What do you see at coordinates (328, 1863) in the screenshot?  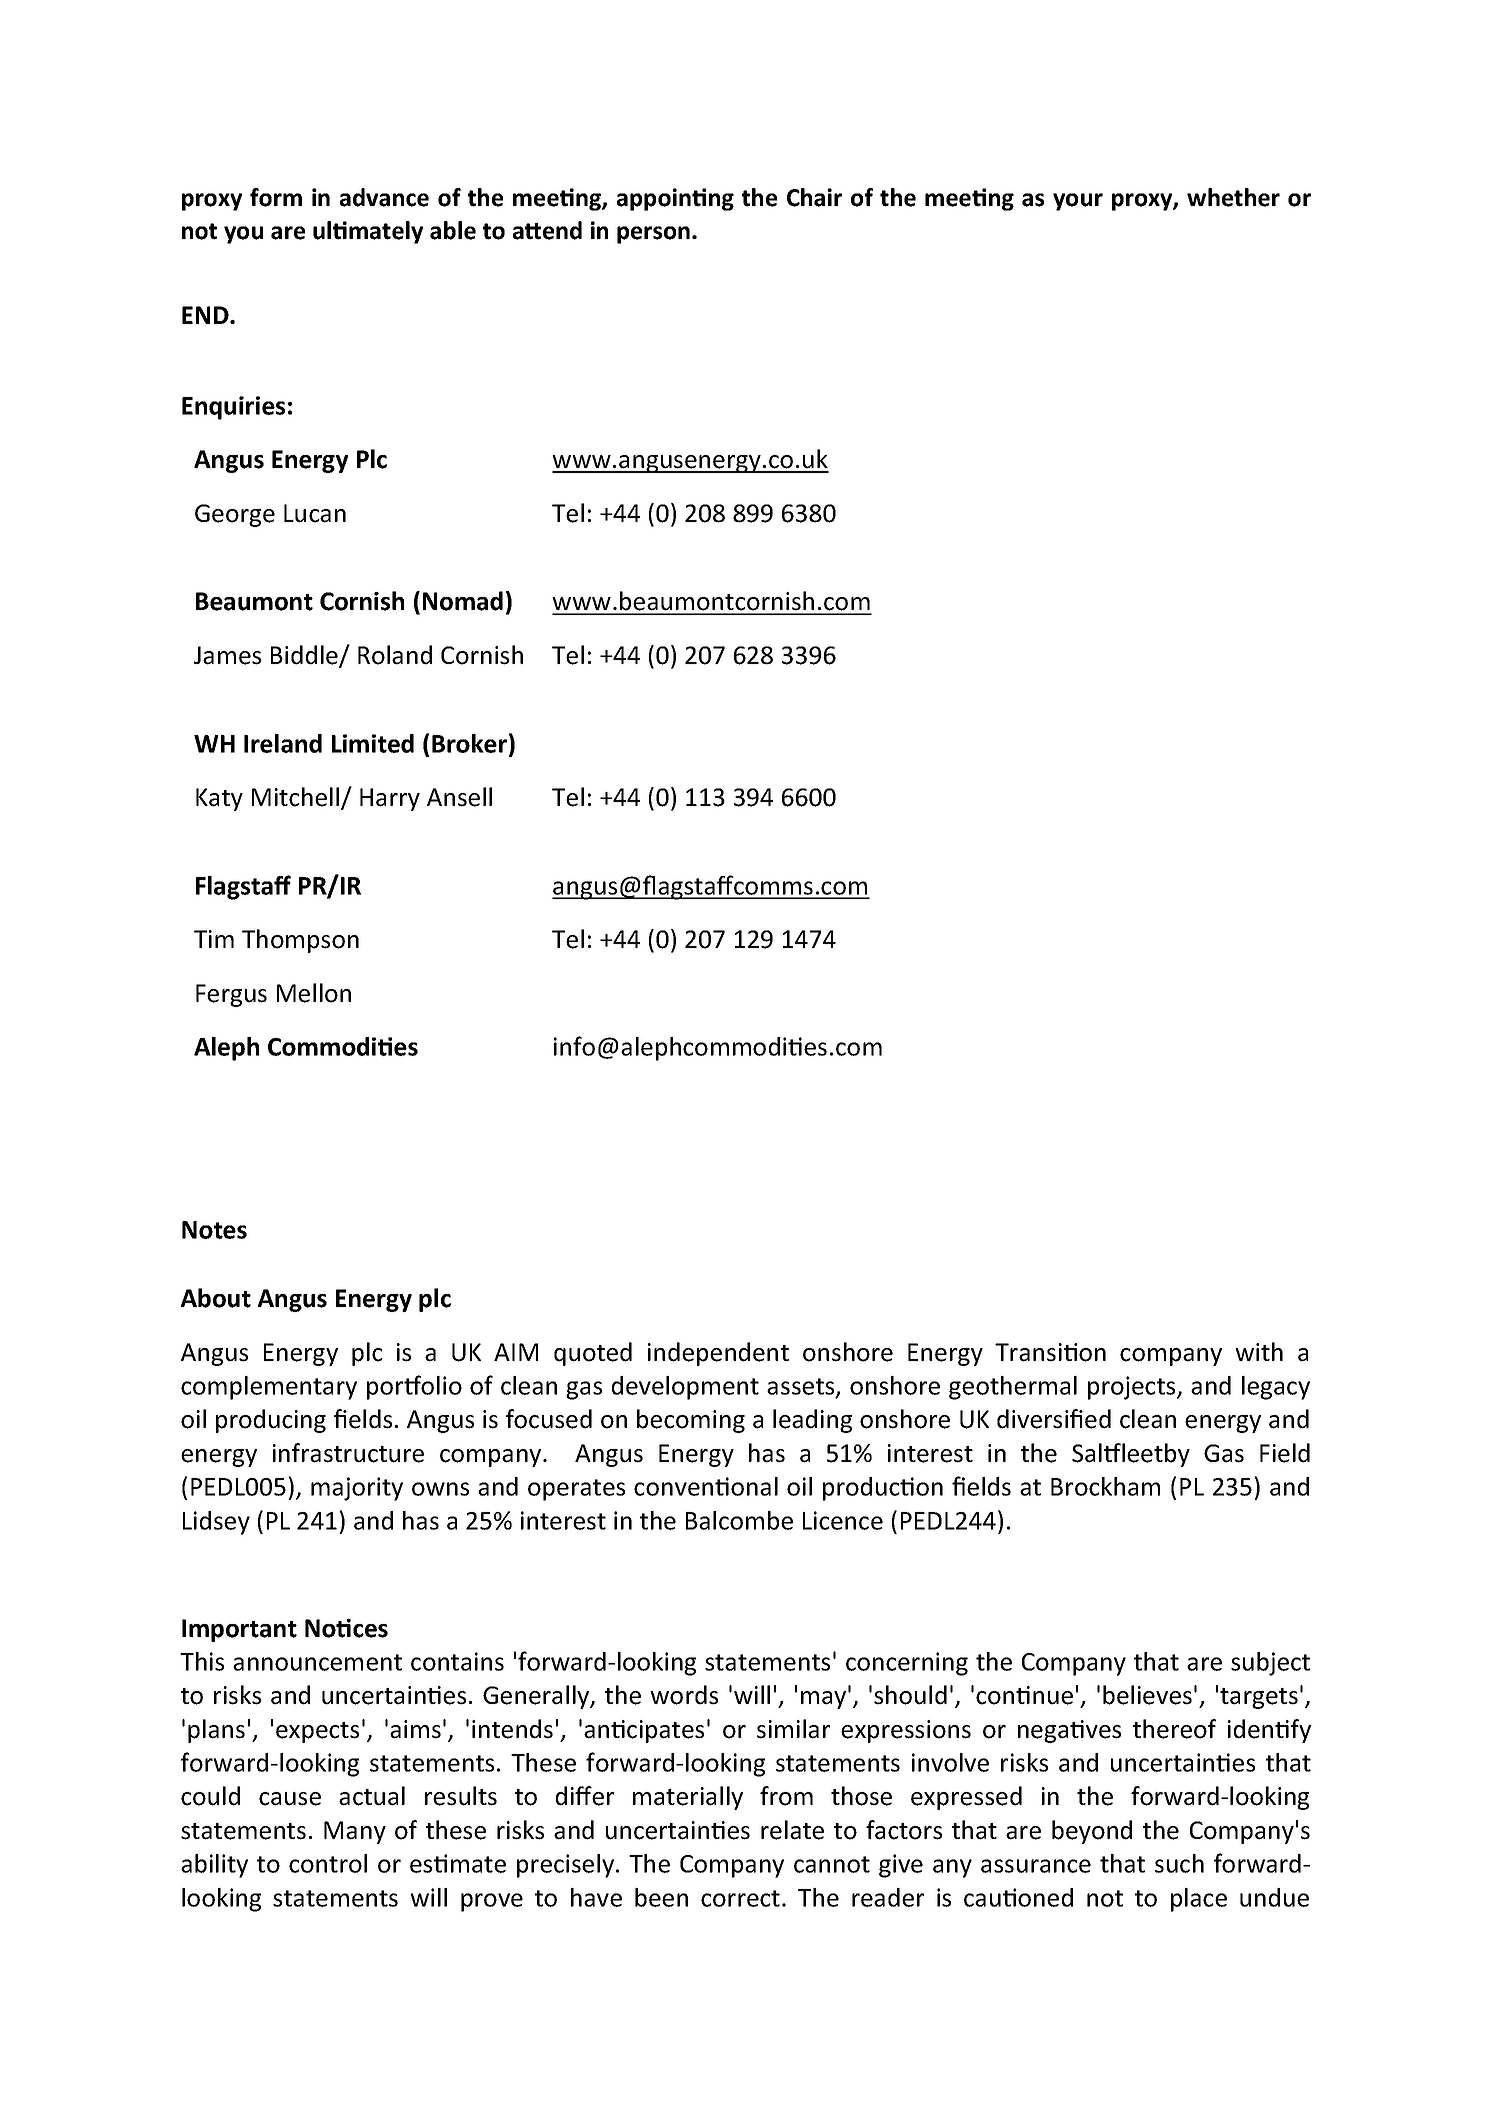 I see `control` at bounding box center [328, 1863].
